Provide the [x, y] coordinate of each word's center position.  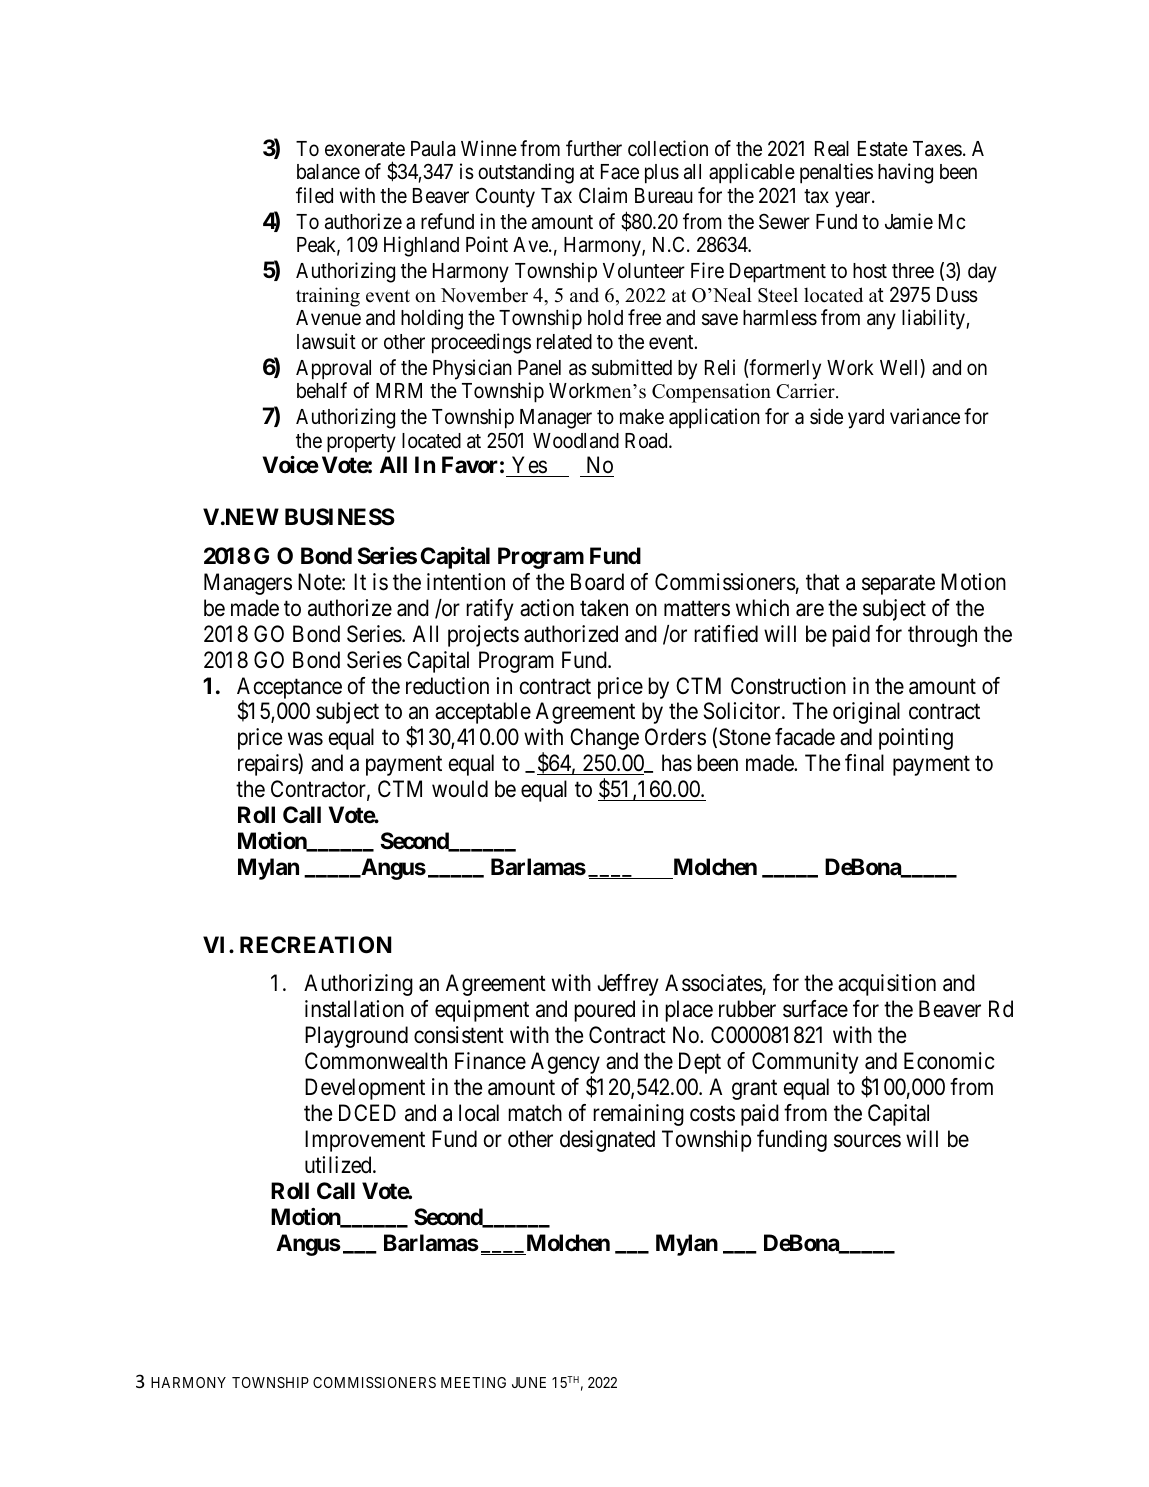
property [361, 443]
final [864, 763]
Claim [603, 195]
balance [328, 172]
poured [604, 1011]
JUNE [529, 1382]
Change [604, 739]
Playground [356, 1037]
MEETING [473, 1382]
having [905, 173]
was [305, 739]
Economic [949, 1061]
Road [647, 441]
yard [866, 419]
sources [867, 1141]
